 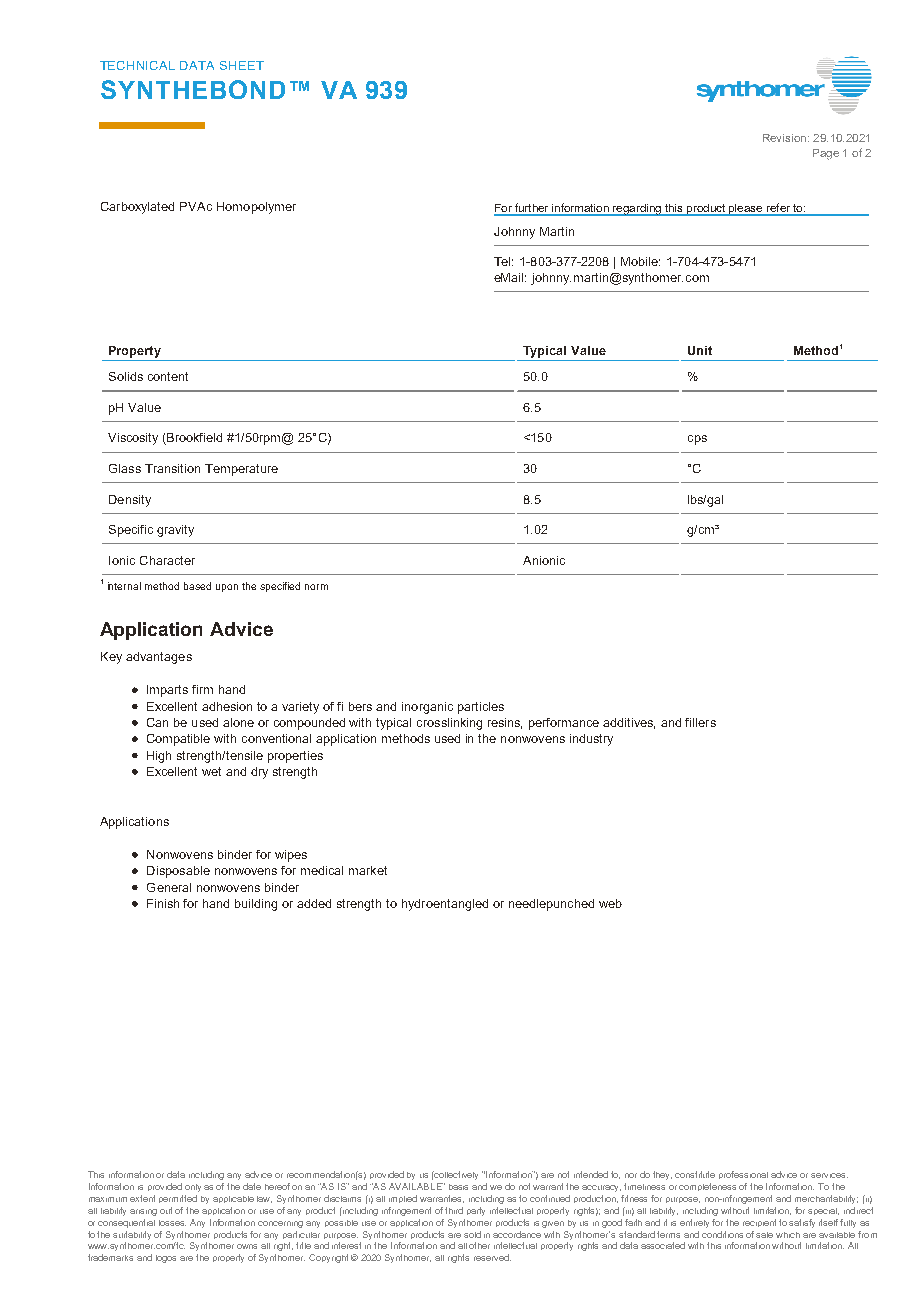 What do you see at coordinates (697, 440) in the document?
I see `cps` at bounding box center [697, 440].
